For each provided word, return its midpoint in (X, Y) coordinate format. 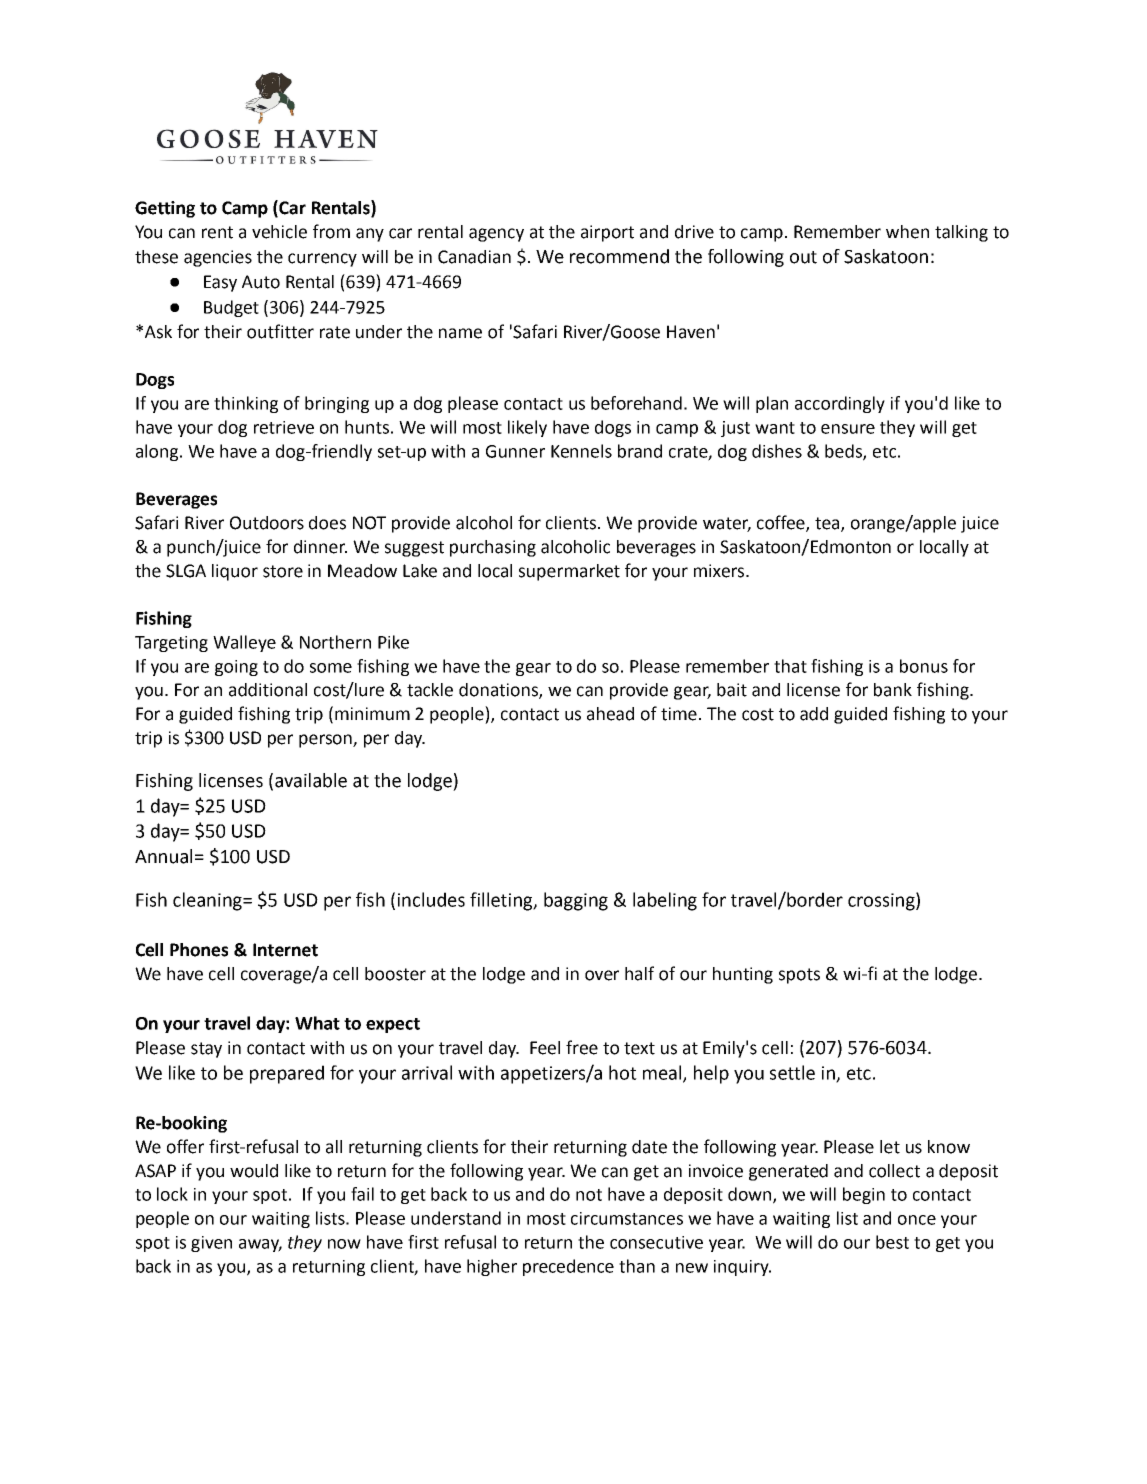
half (639, 973)
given (211, 1244)
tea (828, 524)
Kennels (581, 451)
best (892, 1242)
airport (607, 233)
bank (893, 690)
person (326, 741)
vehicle (279, 232)
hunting (743, 975)
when (907, 232)
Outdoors (267, 523)
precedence (568, 1267)
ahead (610, 714)
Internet (285, 950)
